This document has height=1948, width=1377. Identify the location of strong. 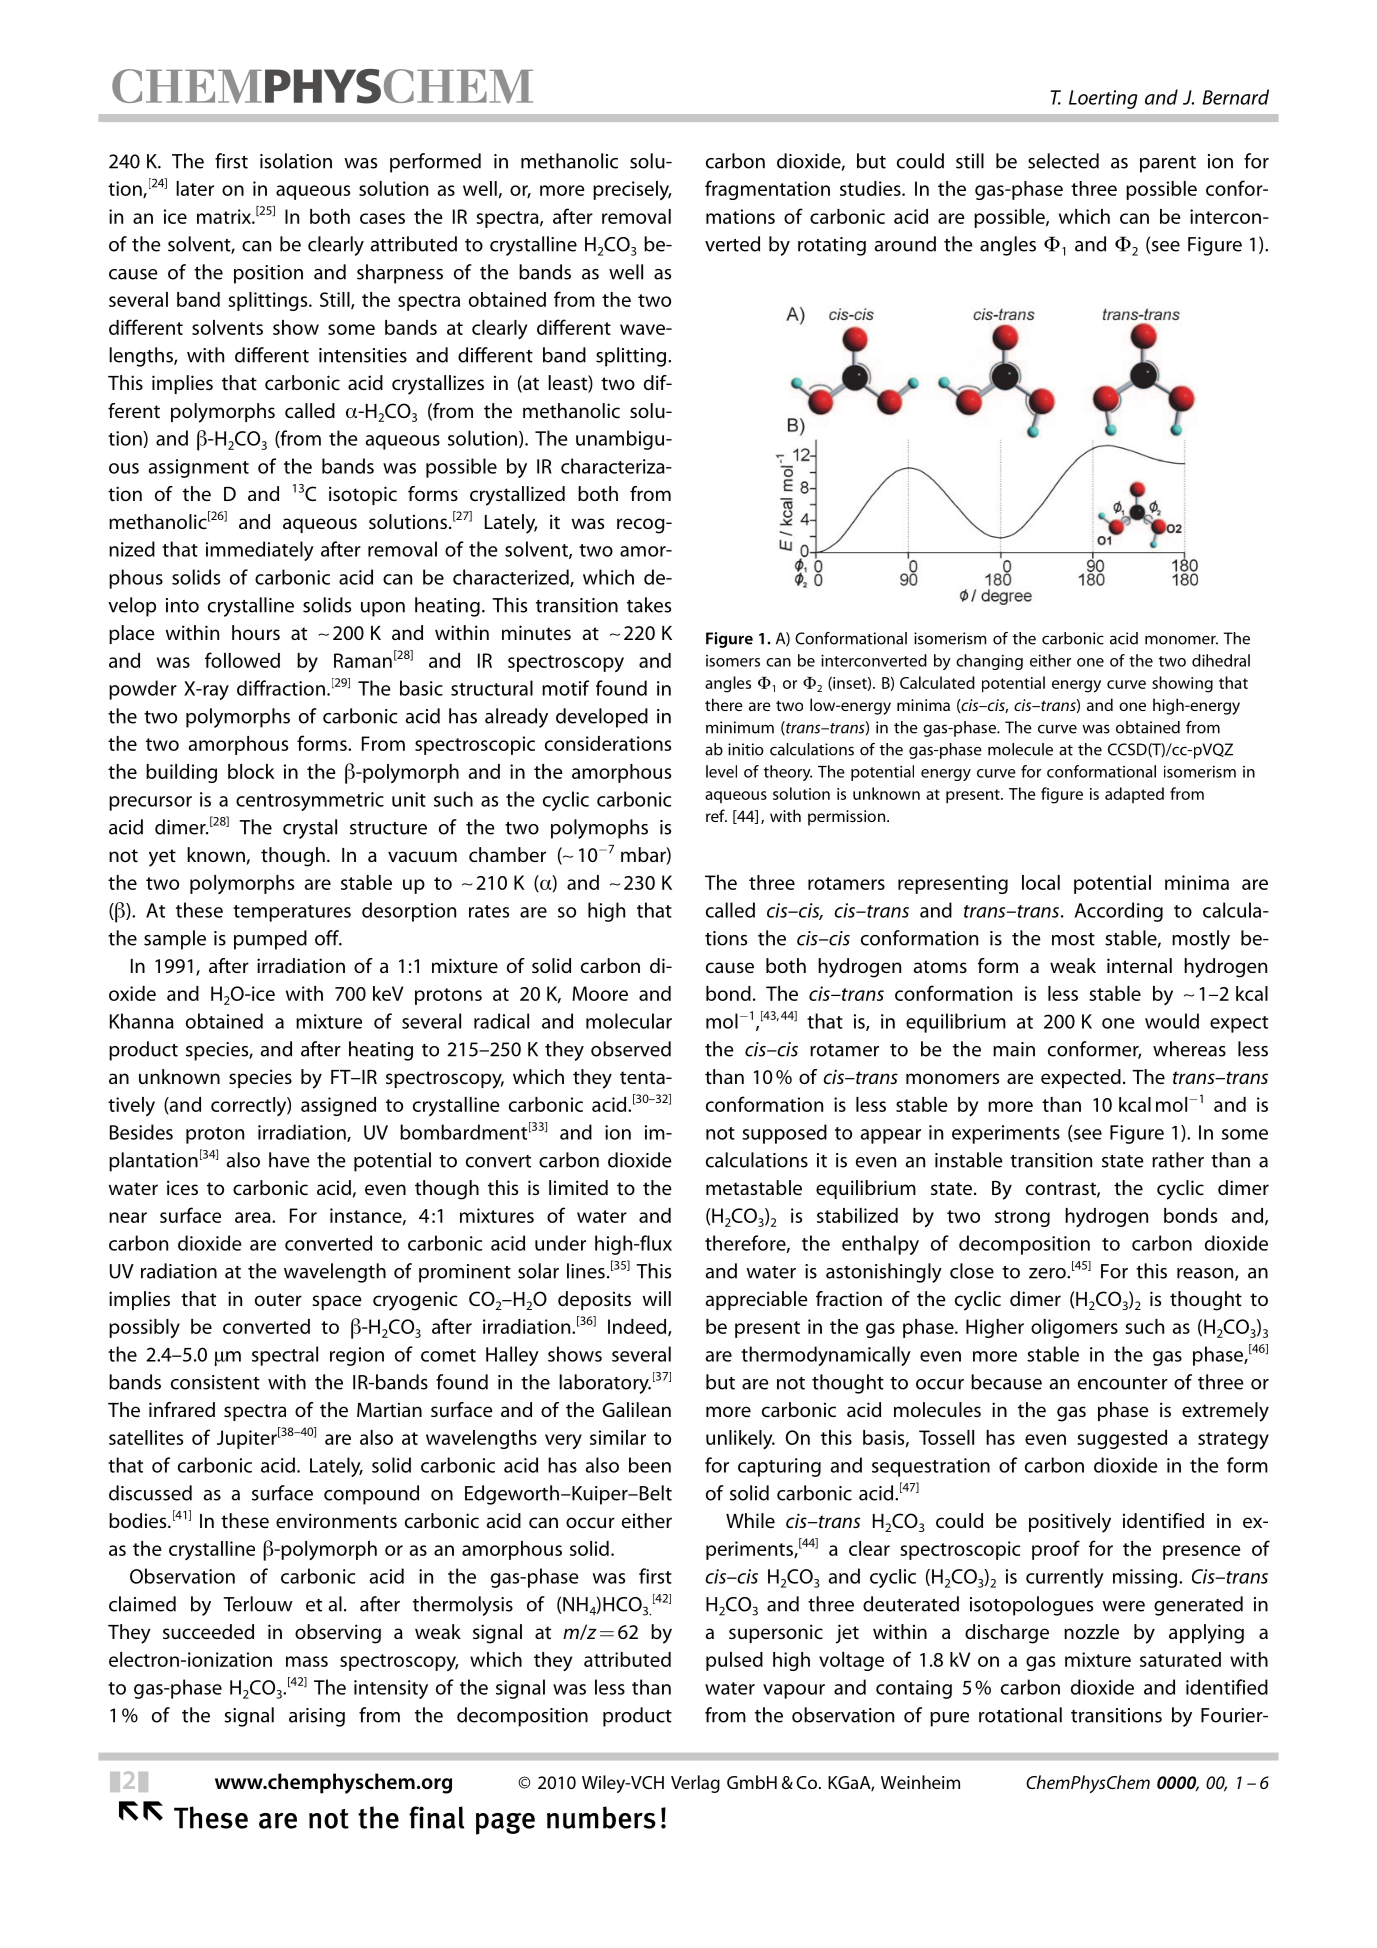
(1022, 1218).
